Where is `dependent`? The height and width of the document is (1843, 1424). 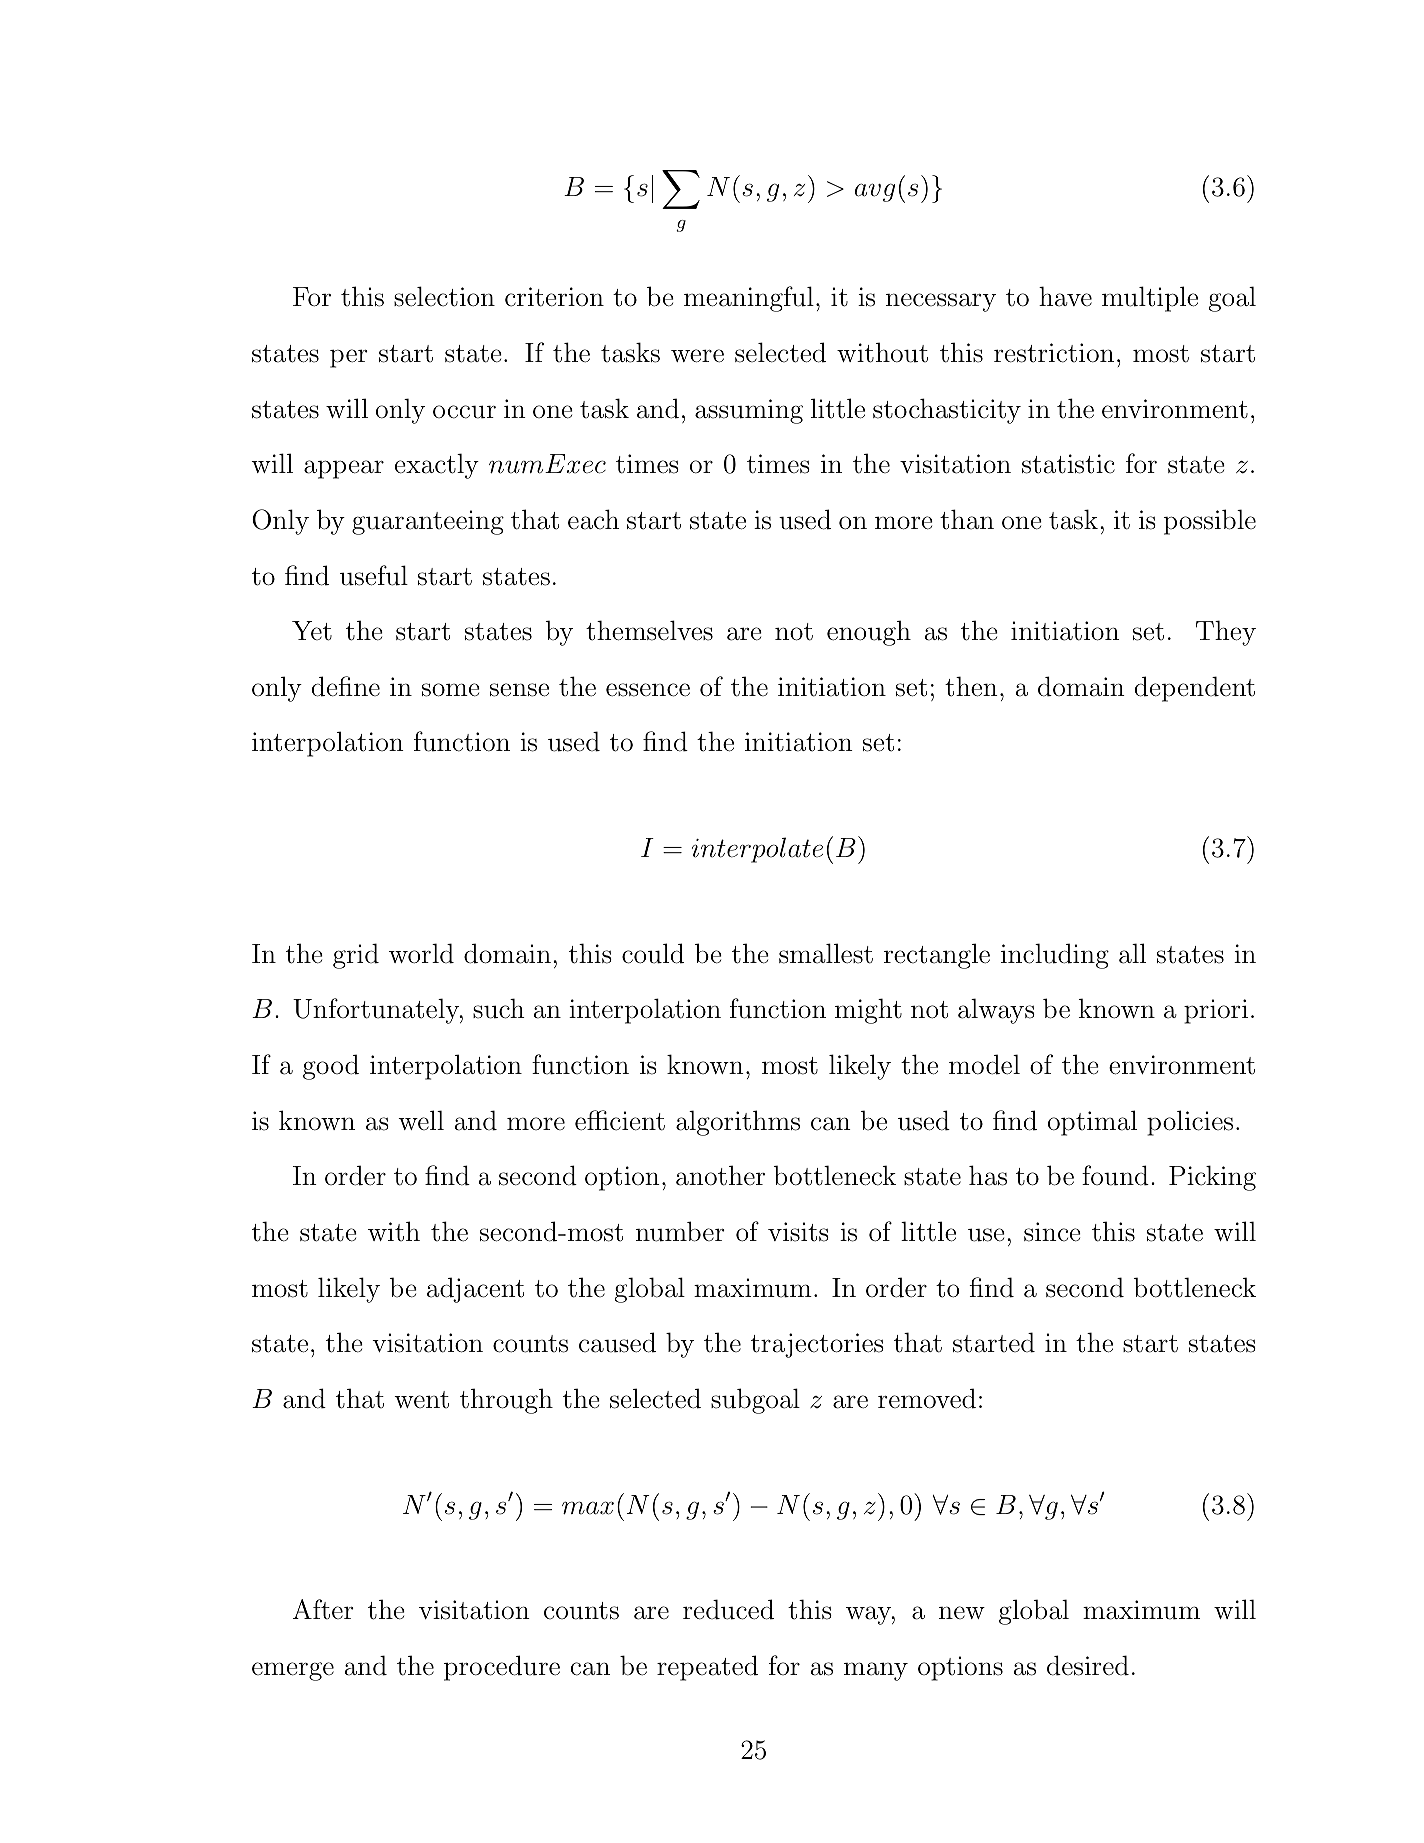
dependent is located at coordinates (1195, 689).
